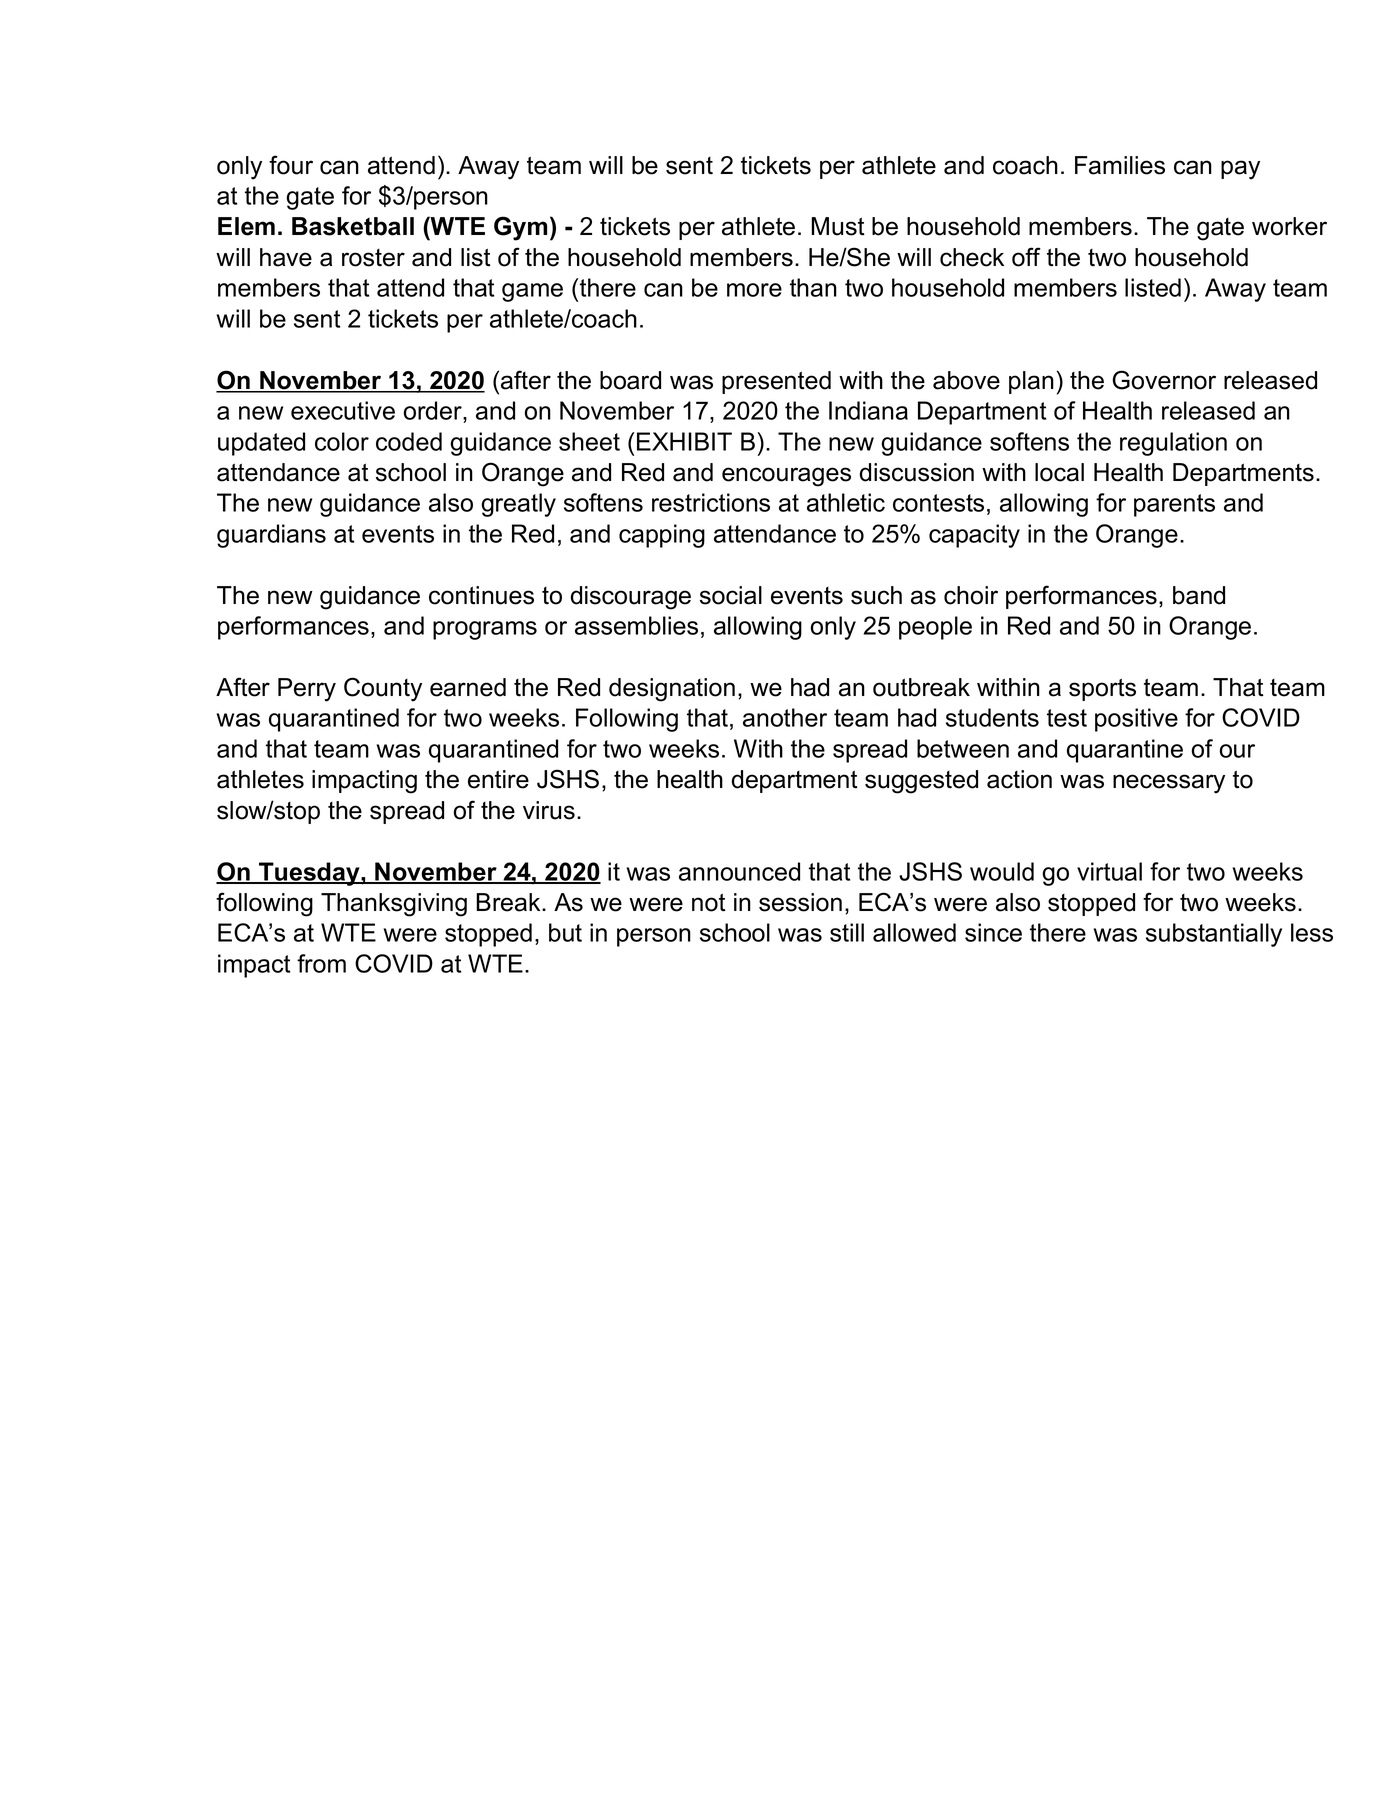  Describe the element at coordinates (731, 595) in the document. I see `social` at that location.
